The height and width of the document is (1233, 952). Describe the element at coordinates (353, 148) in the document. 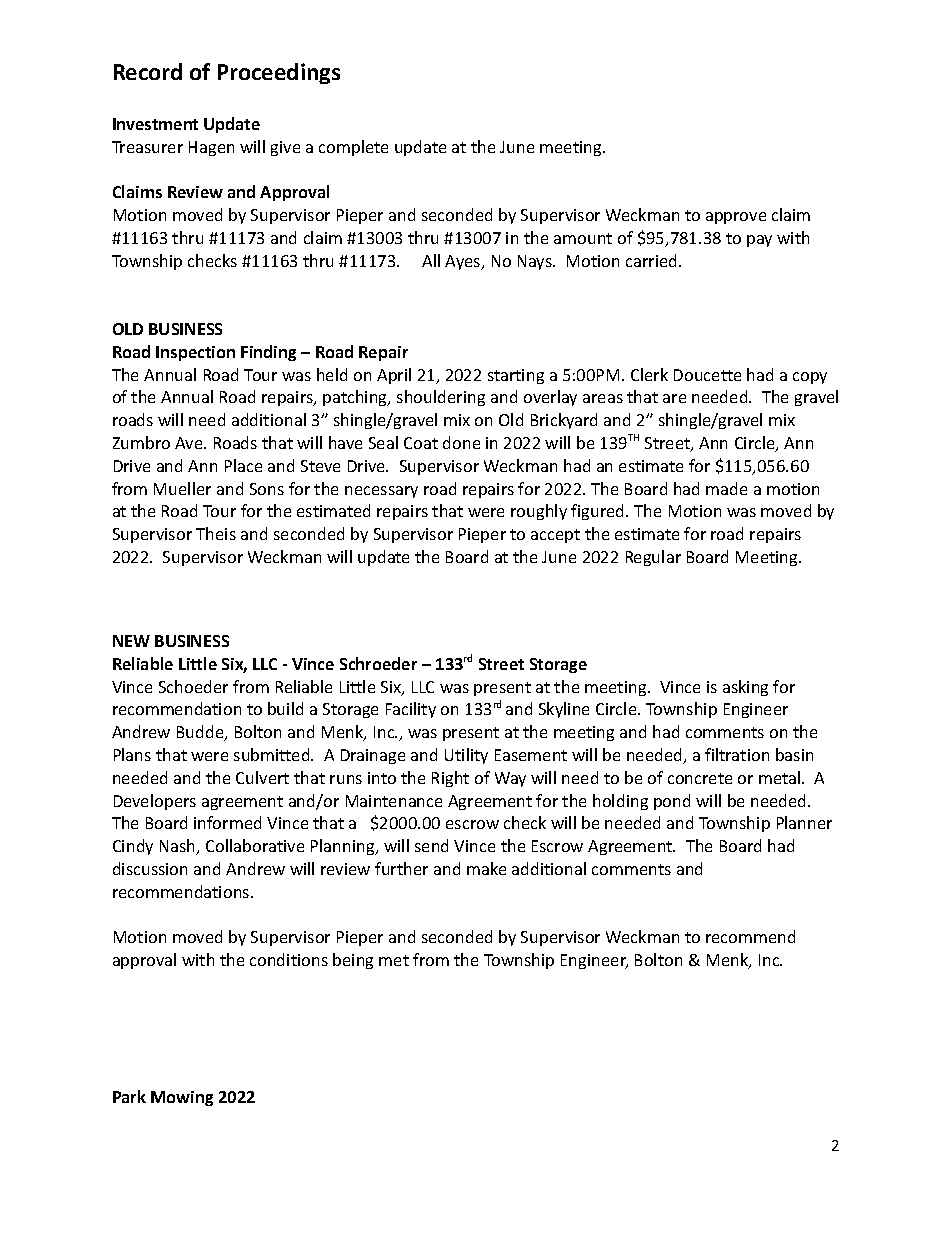

I see `complete` at that location.
